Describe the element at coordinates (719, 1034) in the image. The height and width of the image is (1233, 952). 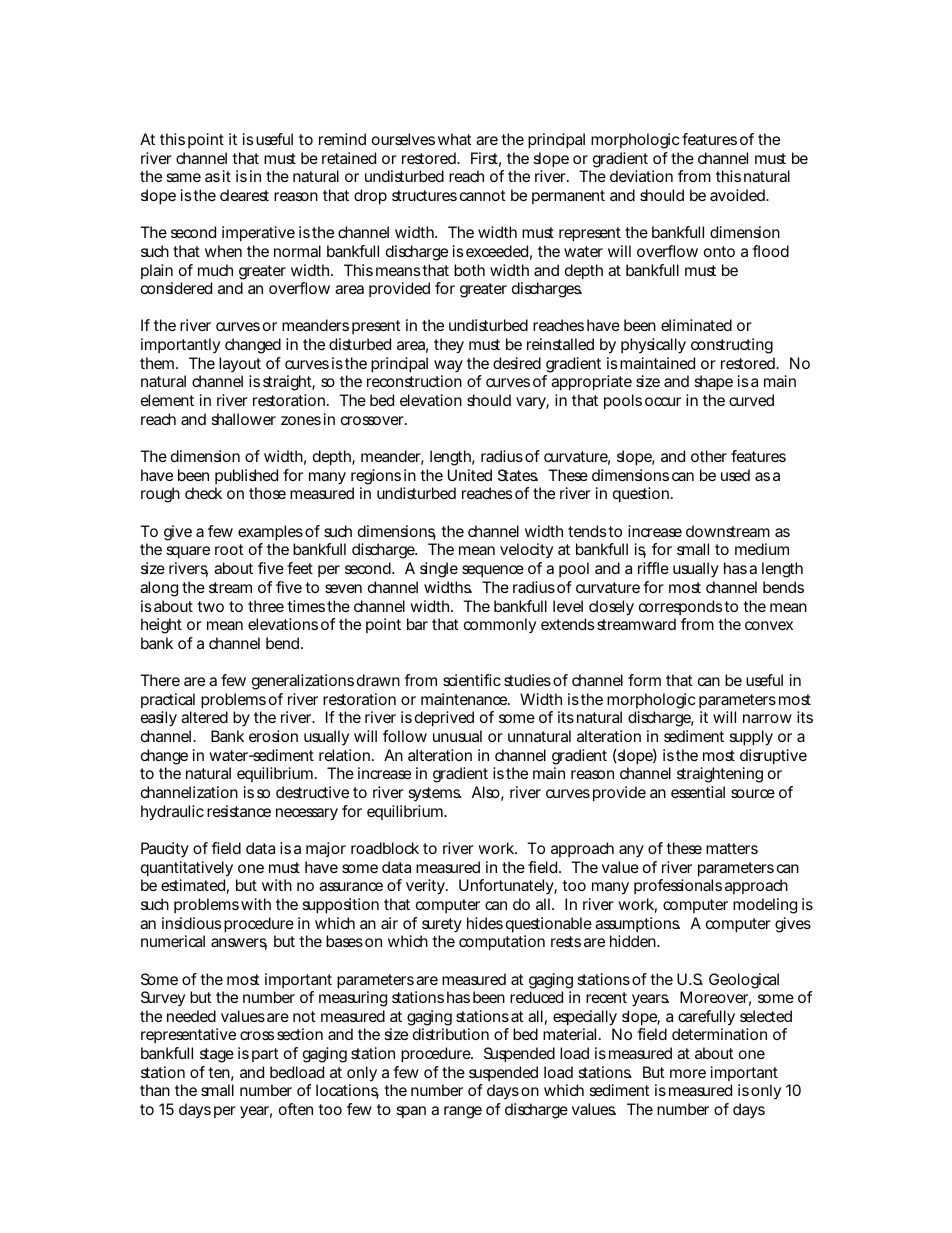
I see `determination` at that location.
